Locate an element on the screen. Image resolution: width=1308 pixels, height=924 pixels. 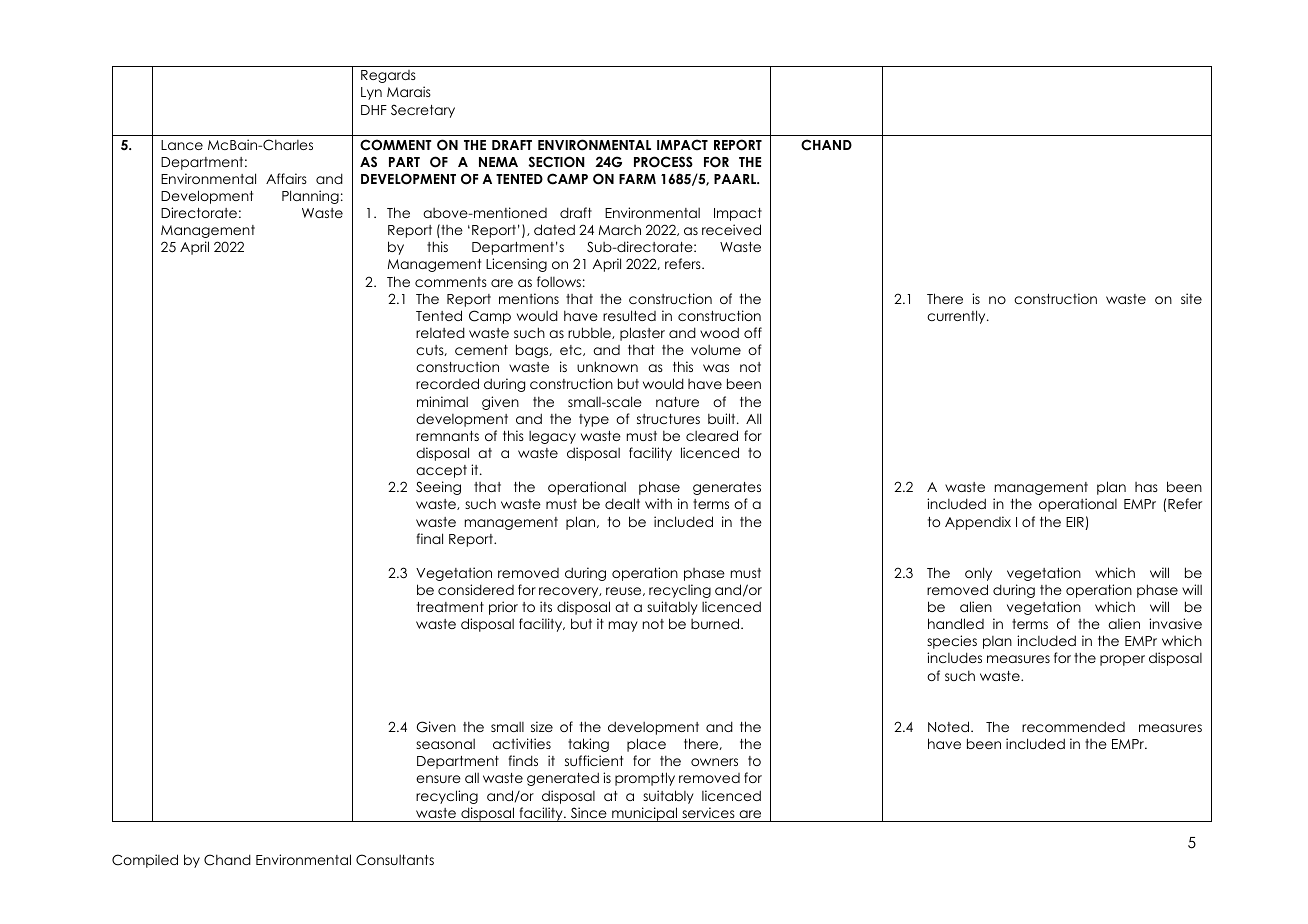
received is located at coordinates (731, 229).
